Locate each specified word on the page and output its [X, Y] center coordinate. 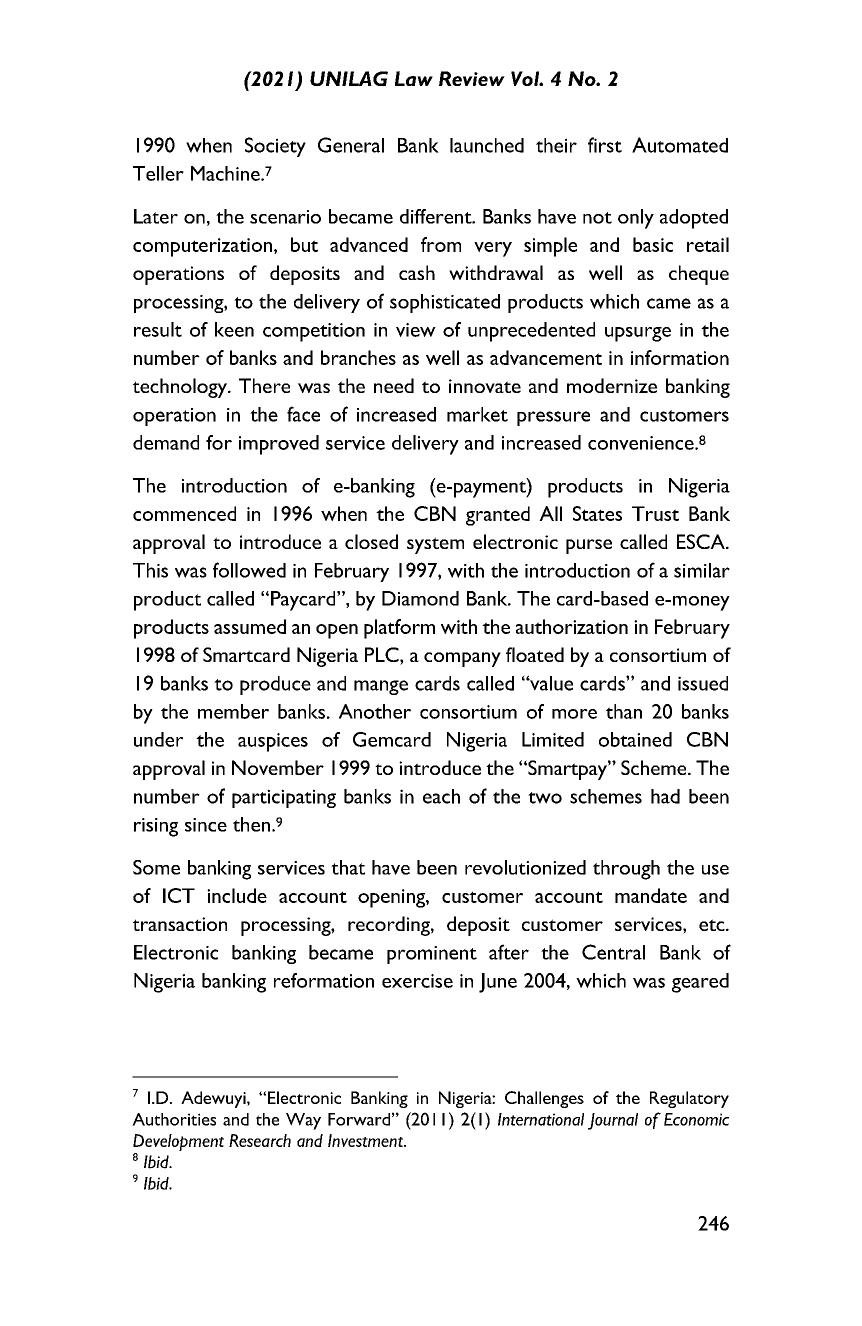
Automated [680, 145]
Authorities [174, 1119]
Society [275, 147]
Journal [613, 1121]
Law [414, 78]
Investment [366, 1140]
